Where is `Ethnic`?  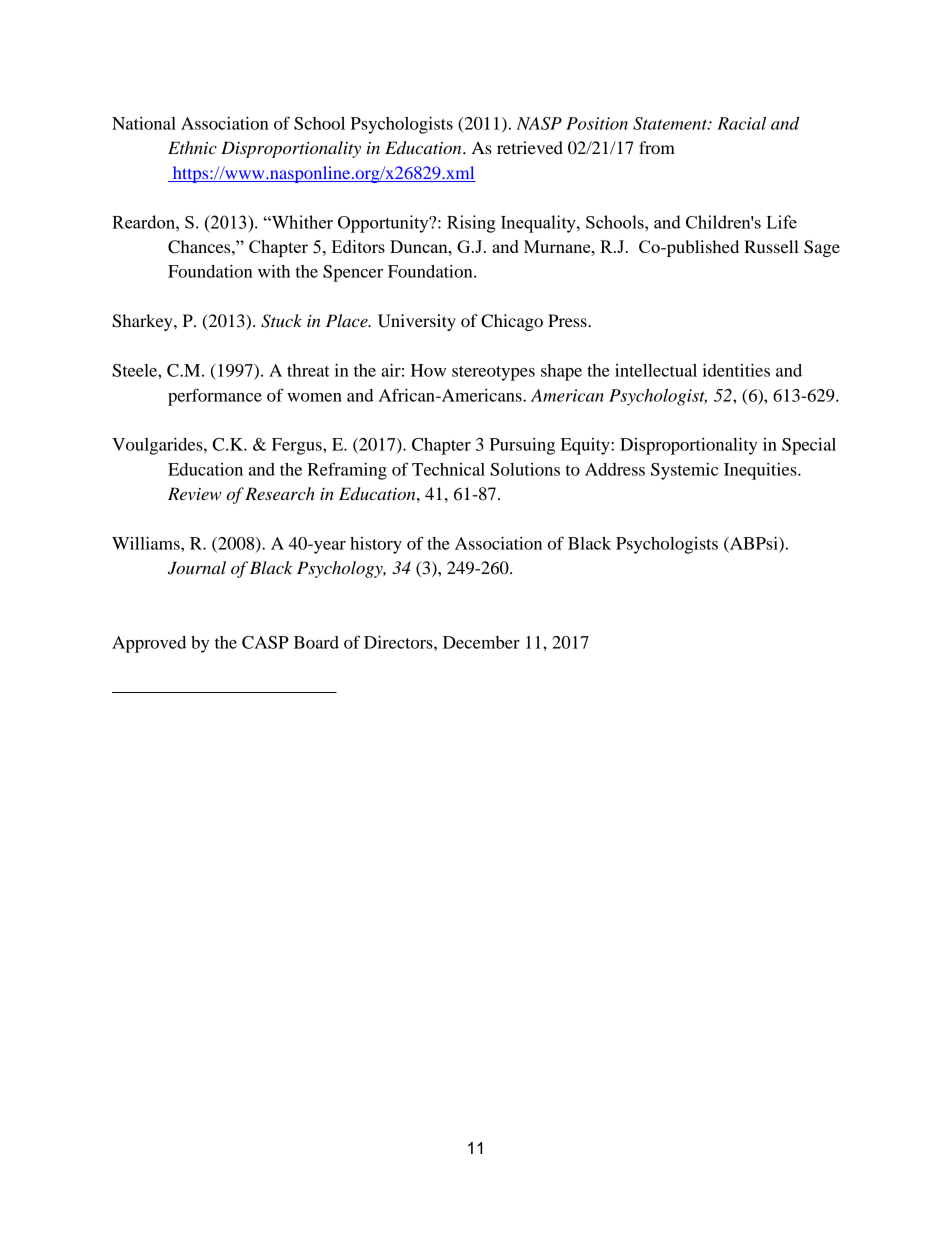 Ethnic is located at coordinates (192, 147).
